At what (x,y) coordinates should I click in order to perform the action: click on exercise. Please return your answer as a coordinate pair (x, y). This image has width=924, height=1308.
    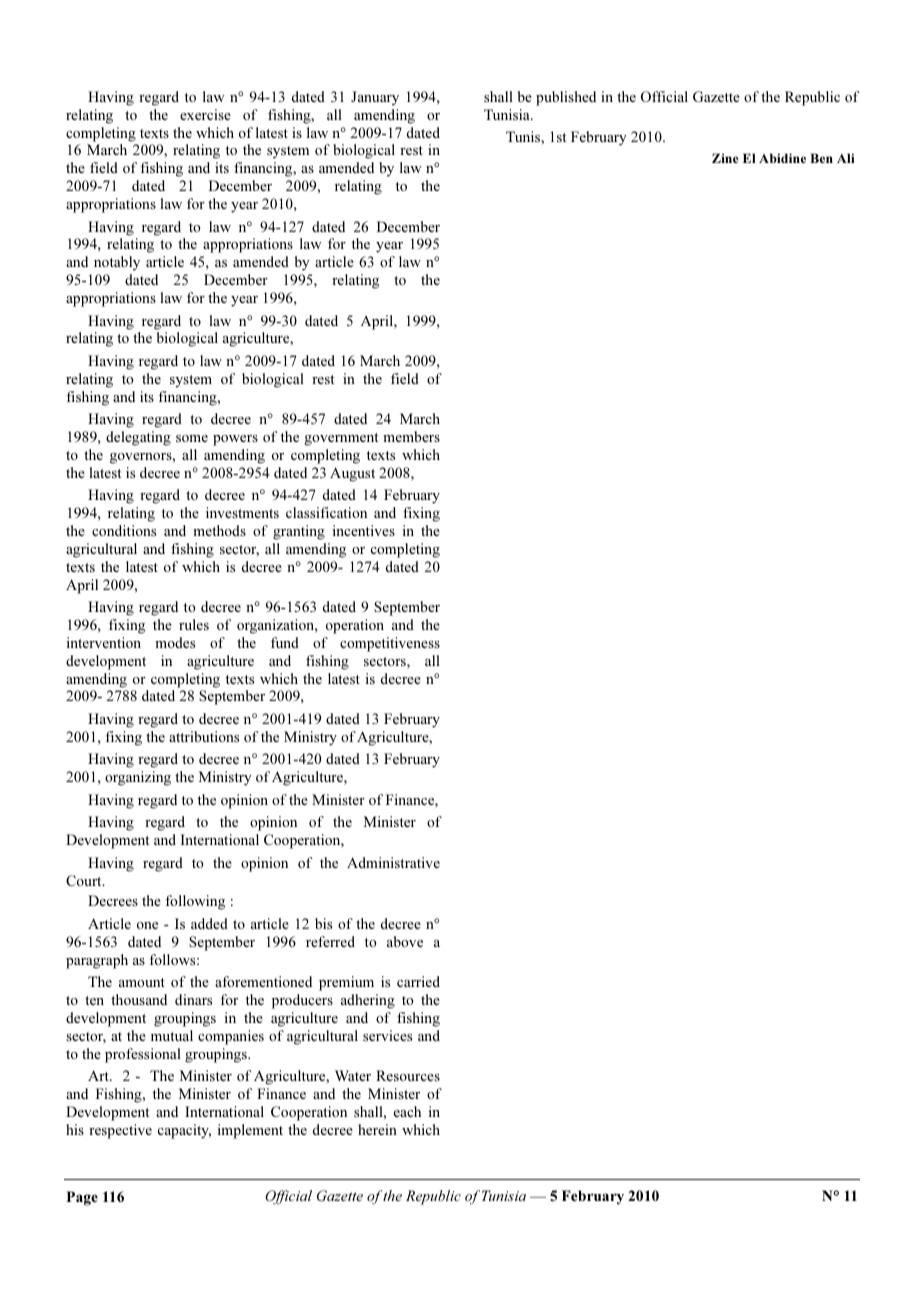
    Looking at the image, I should click on (205, 114).
